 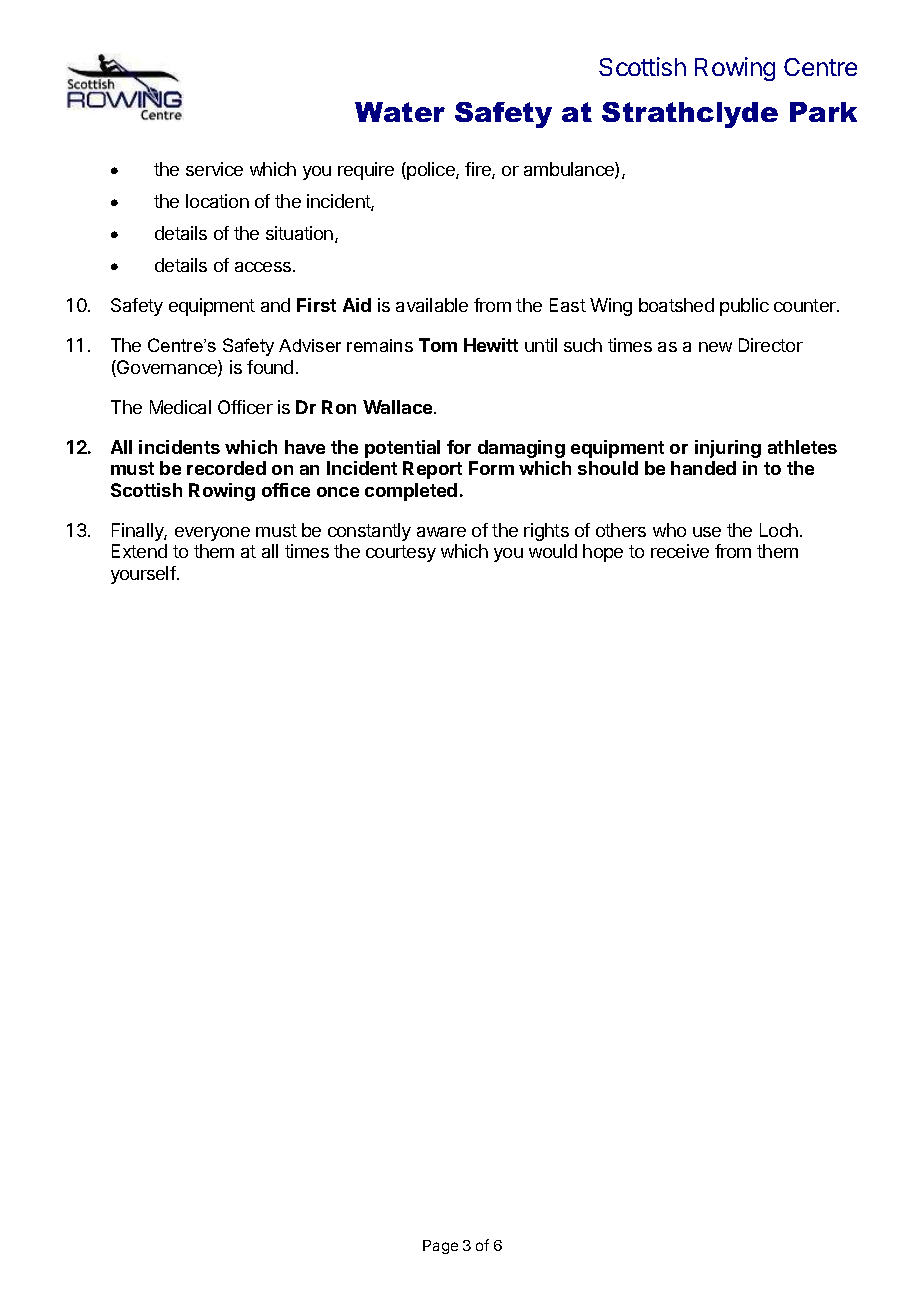 I want to click on Page, so click(x=440, y=1247).
